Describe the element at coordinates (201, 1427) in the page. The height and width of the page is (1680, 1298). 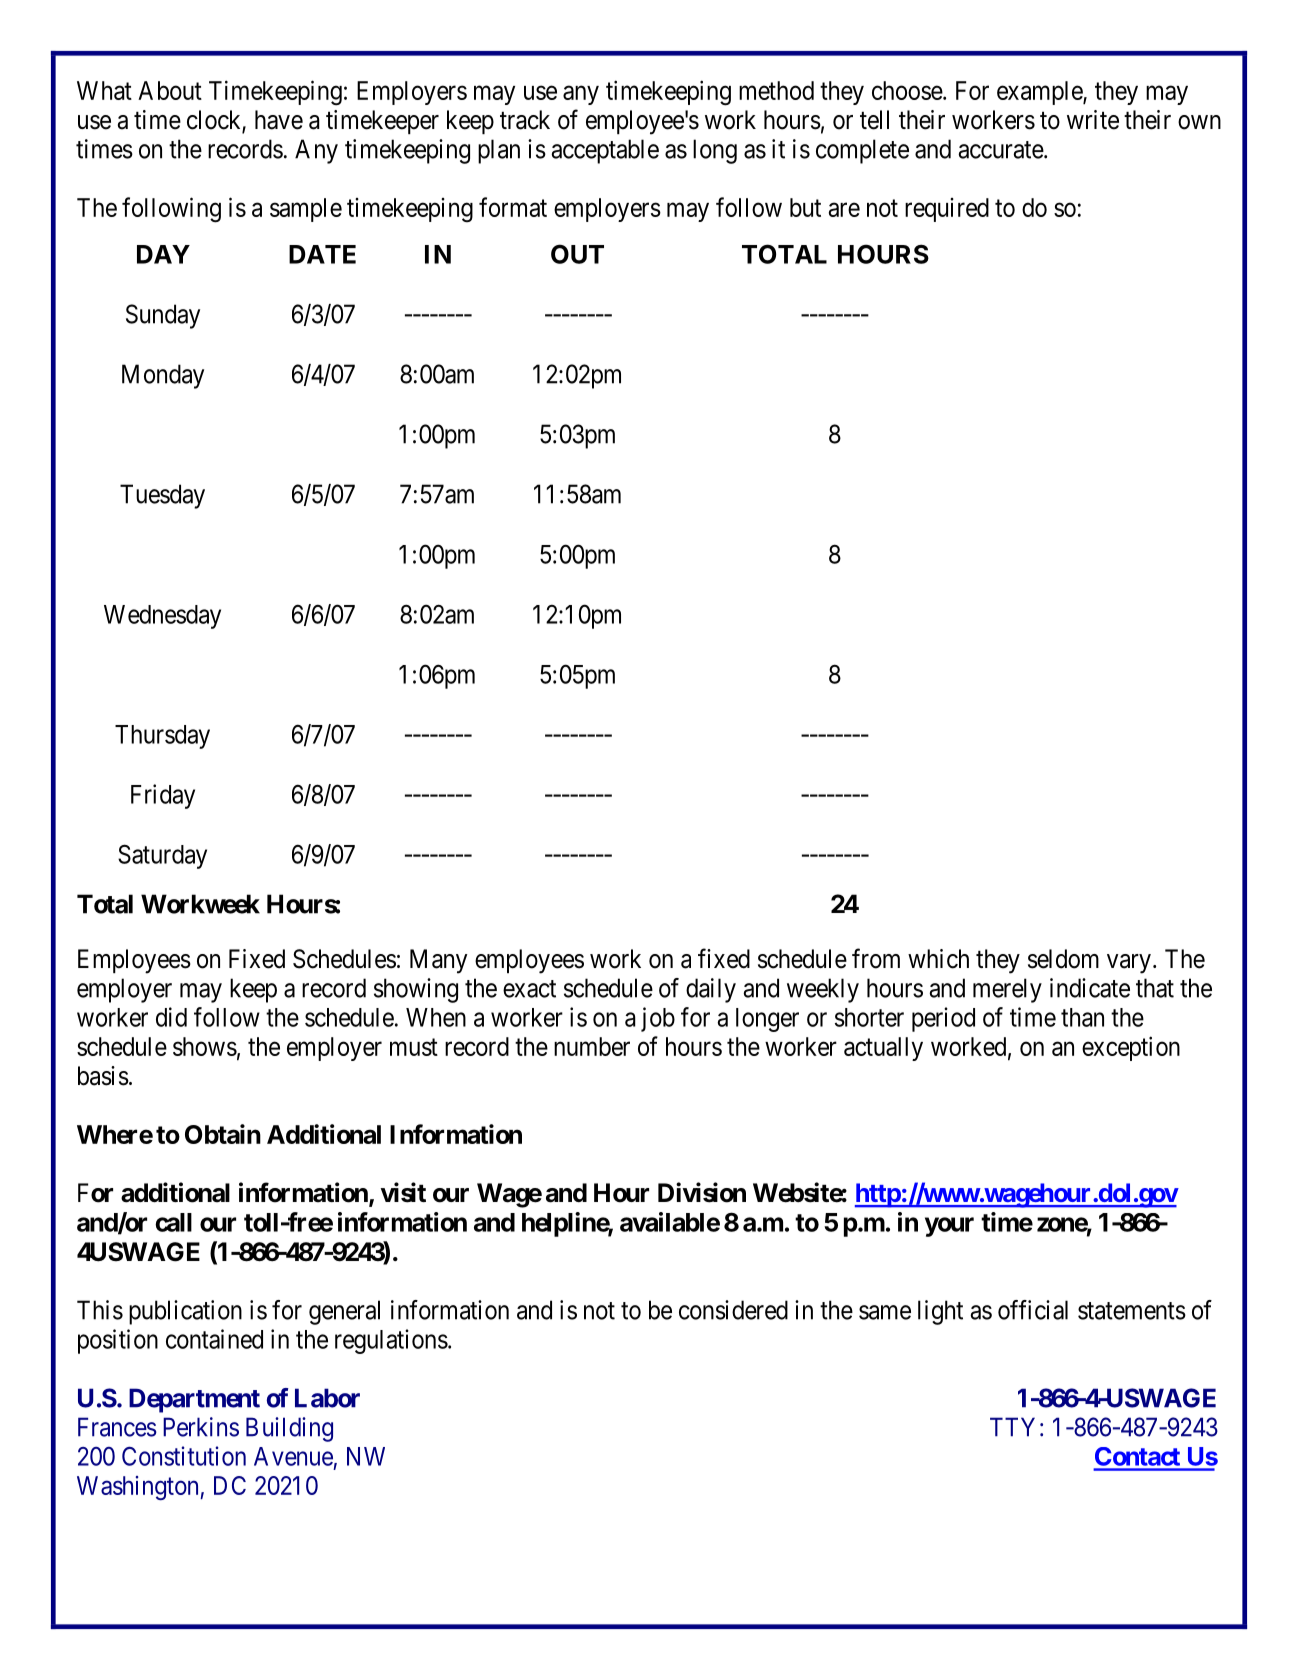
I see `Perkins` at that location.
